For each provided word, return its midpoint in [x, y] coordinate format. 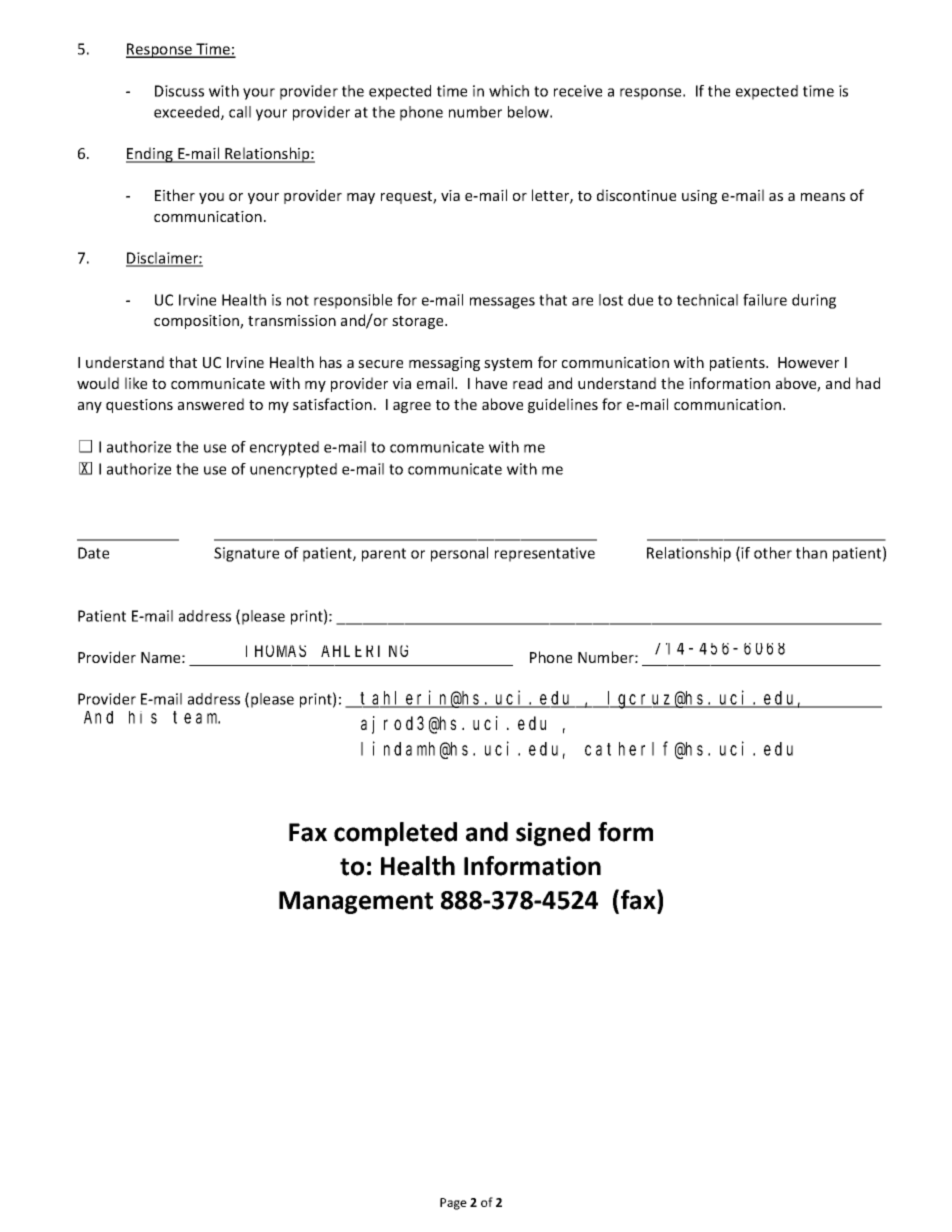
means [823, 197]
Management [356, 902]
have [491, 383]
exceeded [188, 113]
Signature [246, 554]
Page [453, 1204]
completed [395, 834]
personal [459, 554]
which [509, 91]
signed [553, 834]
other [773, 553]
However [808, 362]
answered [211, 404]
